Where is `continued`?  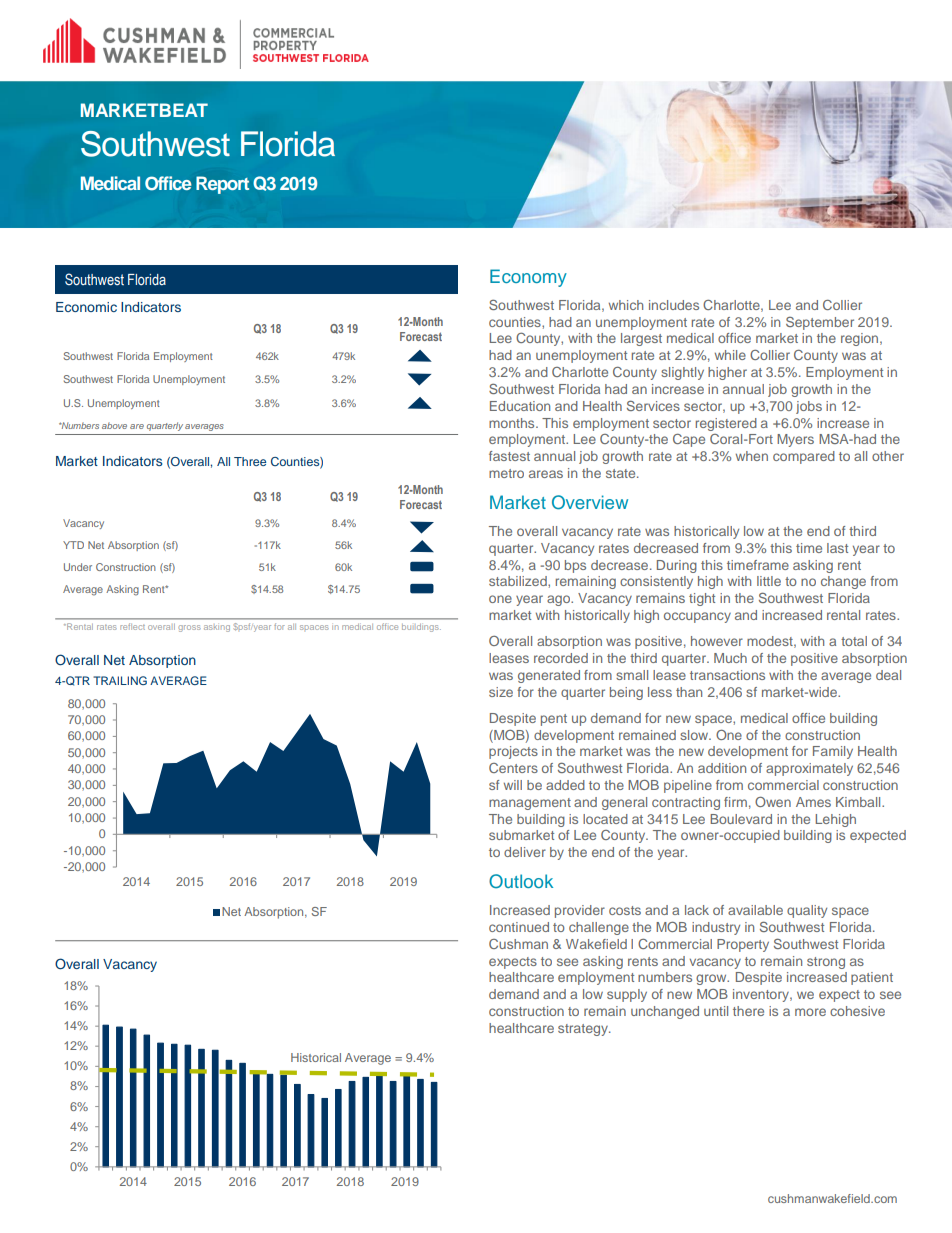
continued is located at coordinates (519, 927).
